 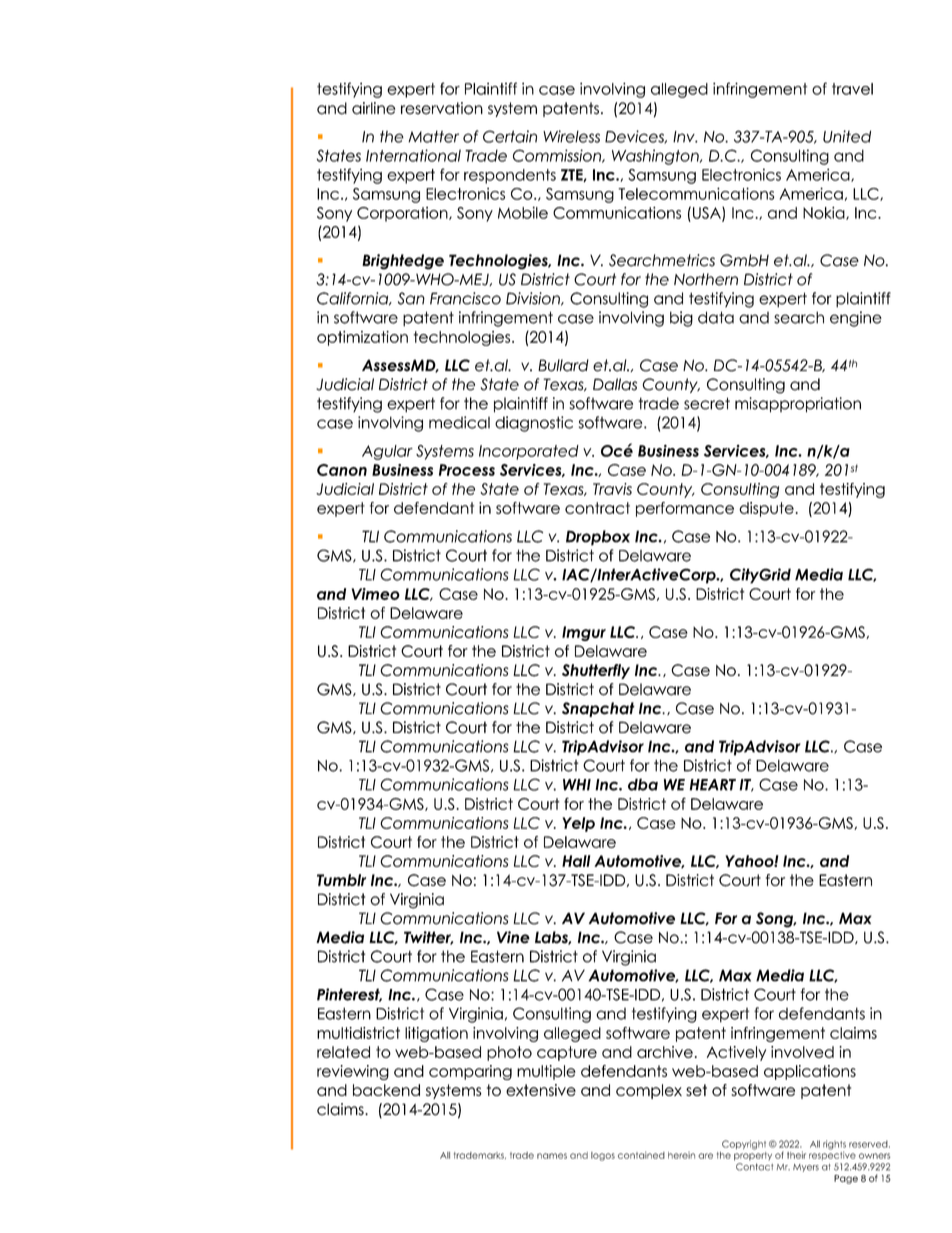 I want to click on HEART, so click(x=713, y=785).
